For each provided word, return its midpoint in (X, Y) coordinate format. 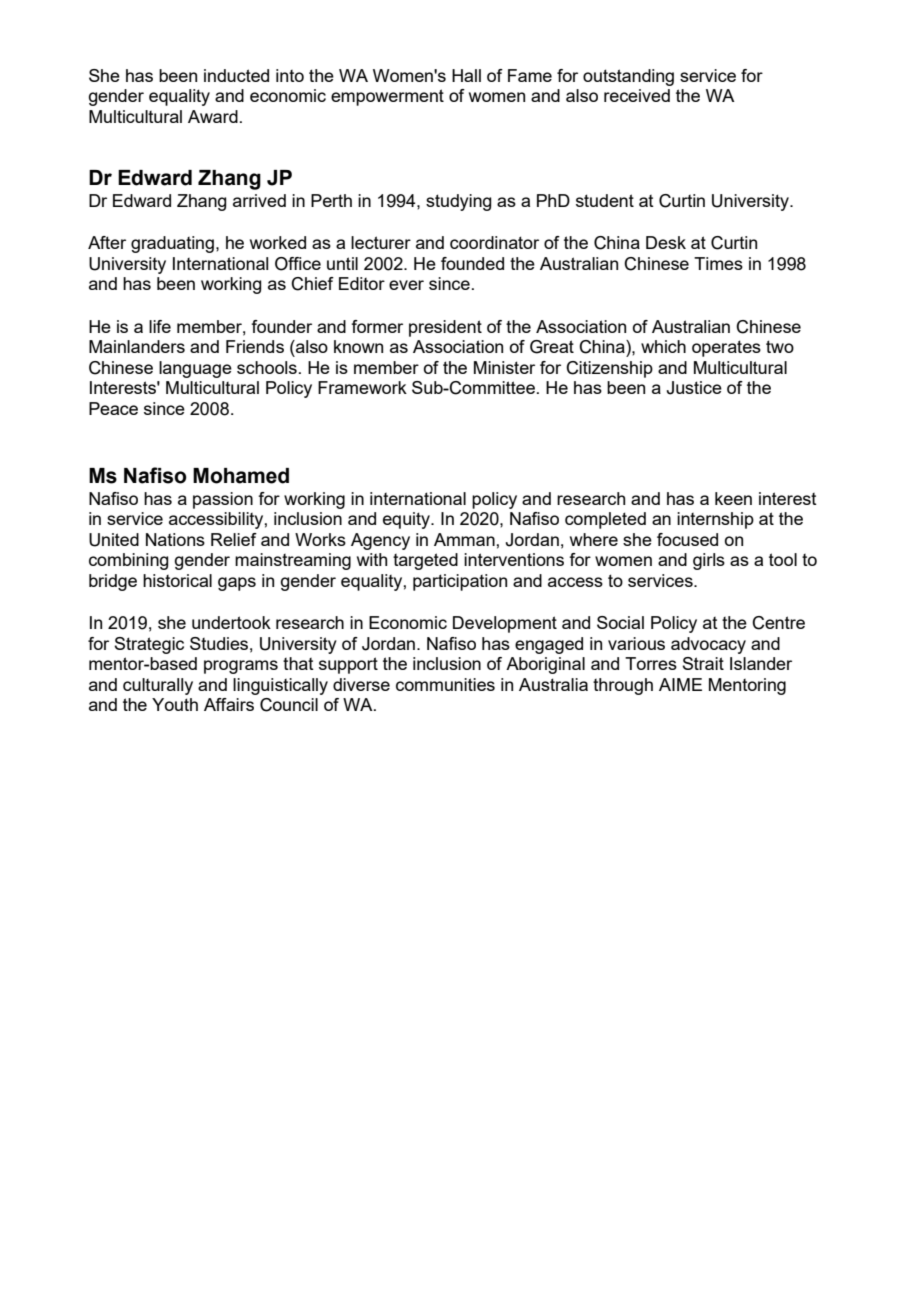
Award (213, 116)
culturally (158, 686)
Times (718, 263)
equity (407, 520)
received (637, 95)
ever (406, 285)
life (160, 326)
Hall (466, 75)
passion (223, 500)
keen (733, 498)
